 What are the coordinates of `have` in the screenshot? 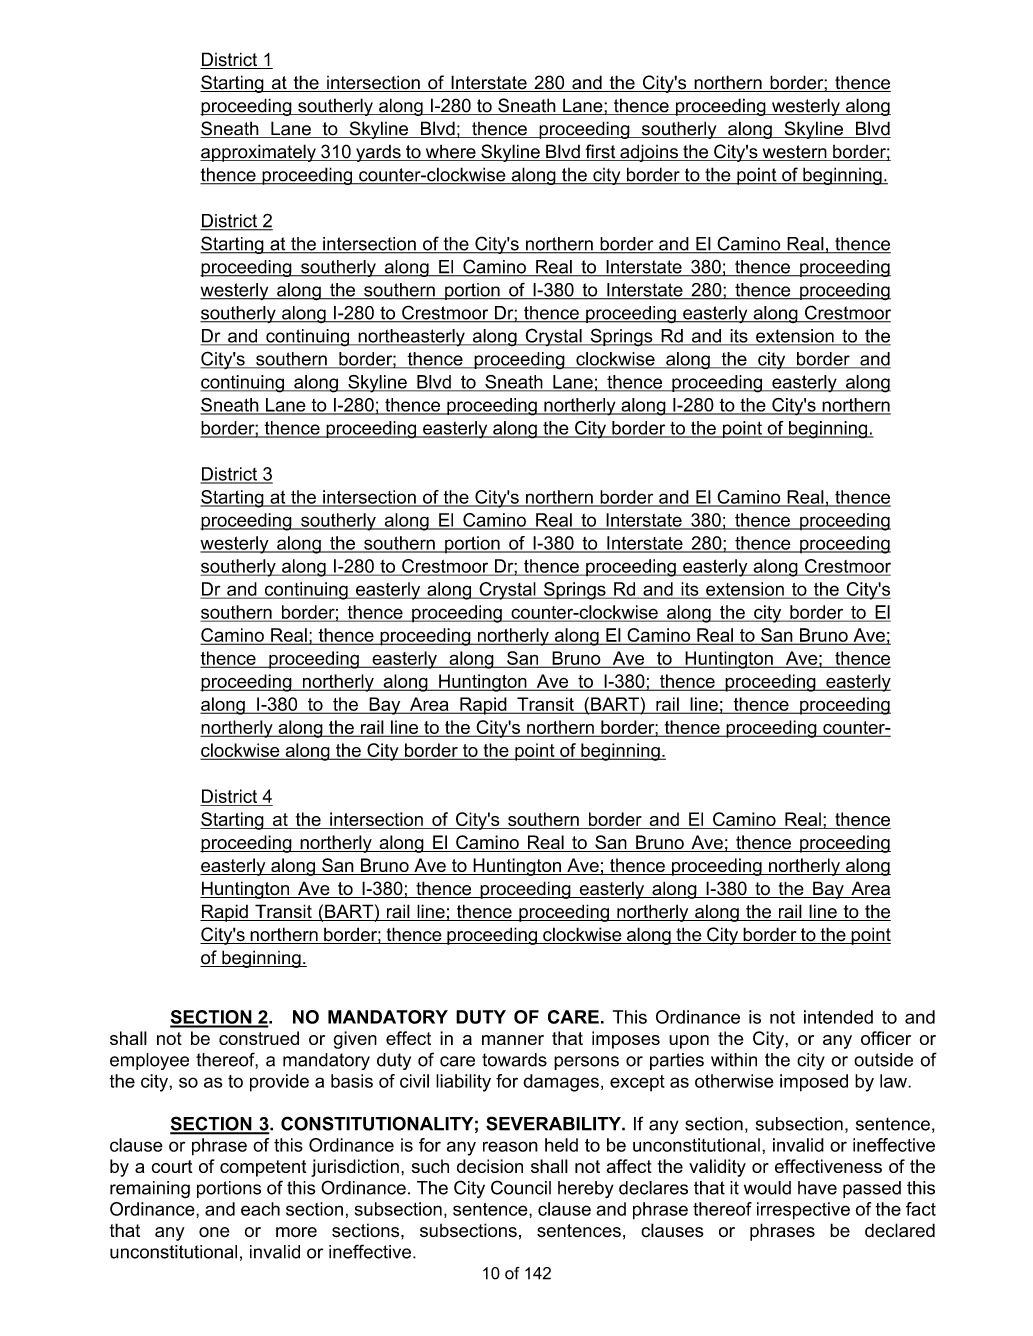 It's located at (817, 1188).
